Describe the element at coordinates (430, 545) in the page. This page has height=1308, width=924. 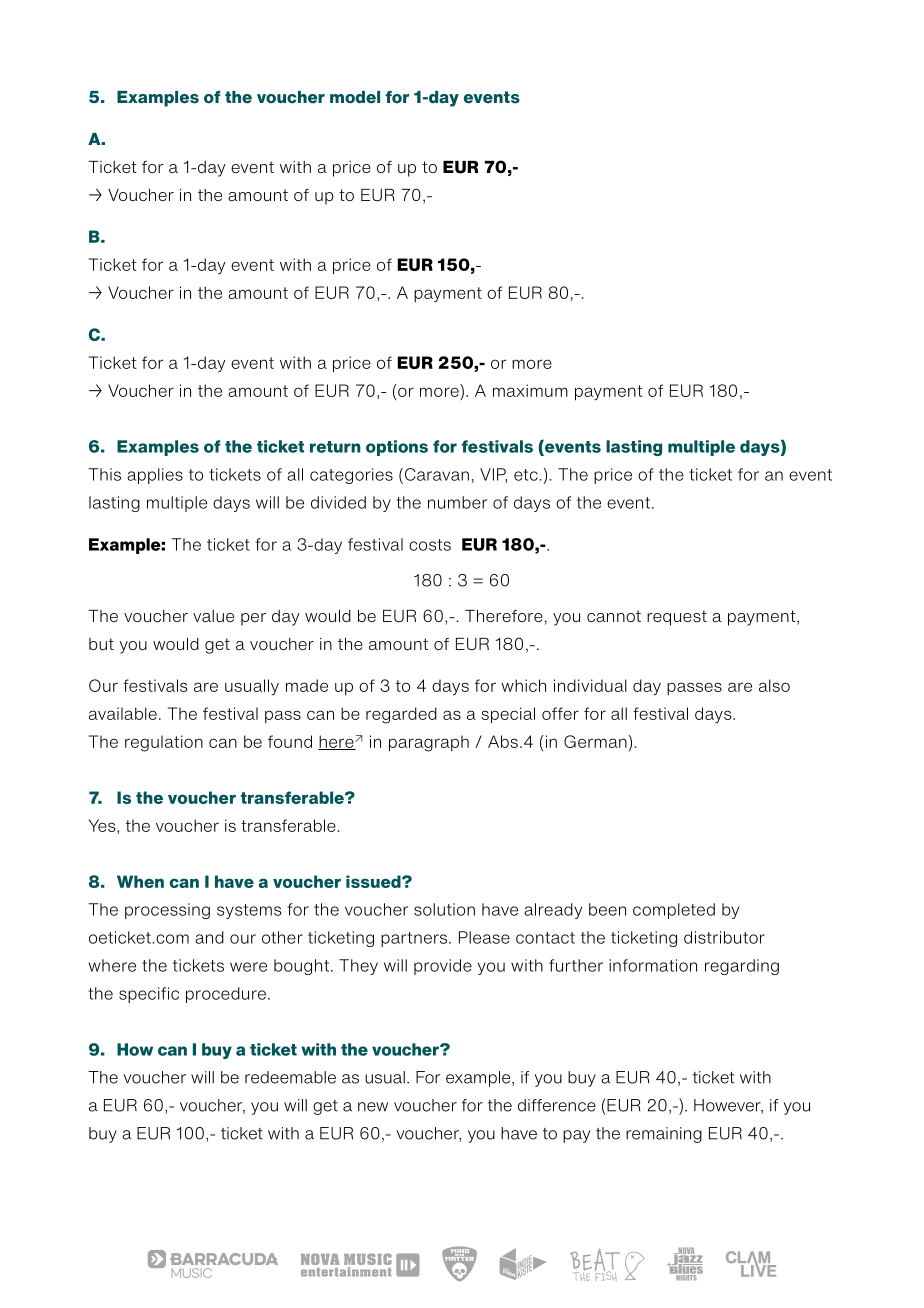
I see `costs` at that location.
